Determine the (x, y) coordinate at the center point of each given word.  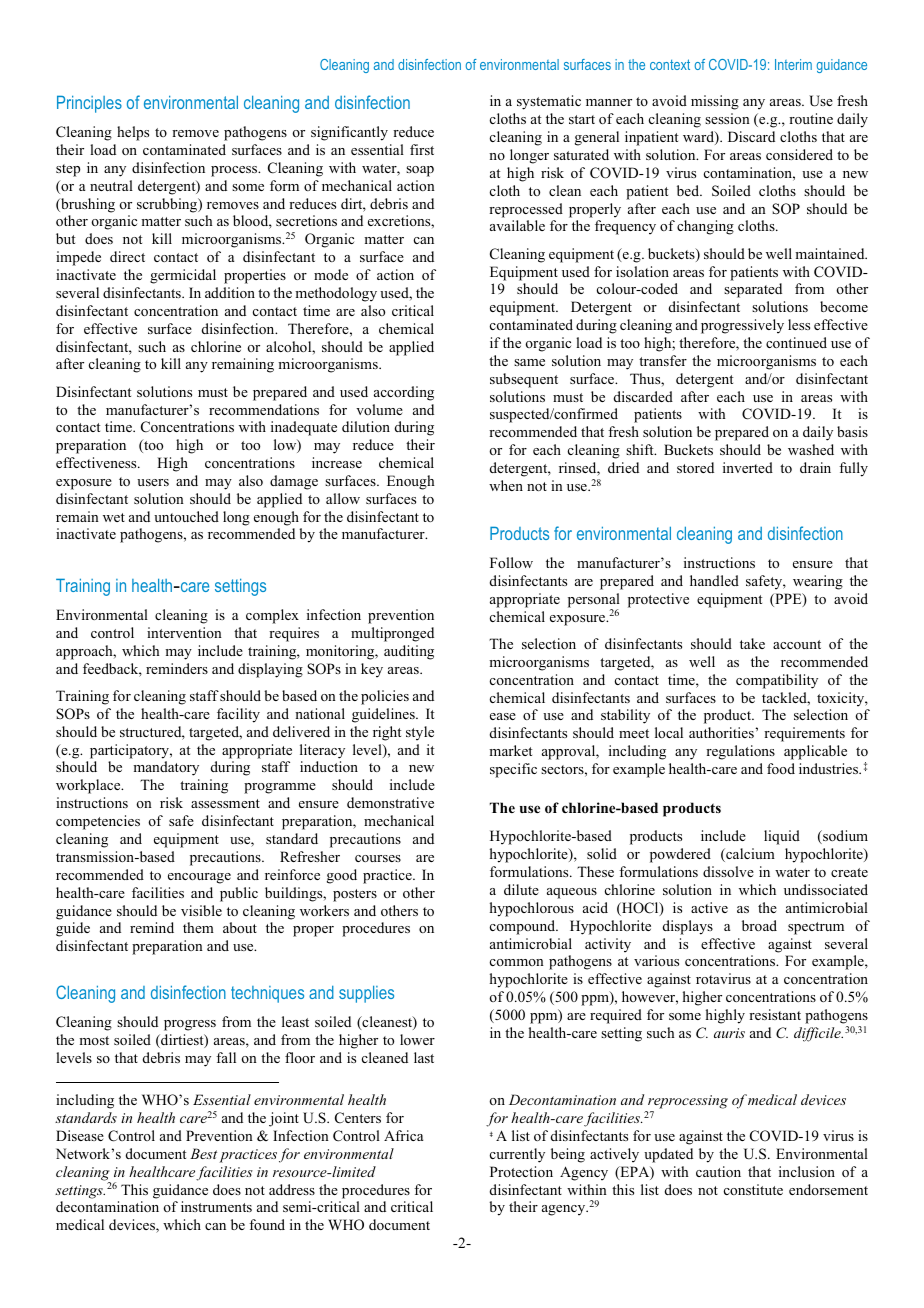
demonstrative (390, 802)
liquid (782, 837)
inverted (748, 467)
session (727, 118)
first (422, 149)
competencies (98, 822)
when (506, 485)
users (153, 482)
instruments (216, 1206)
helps (133, 133)
